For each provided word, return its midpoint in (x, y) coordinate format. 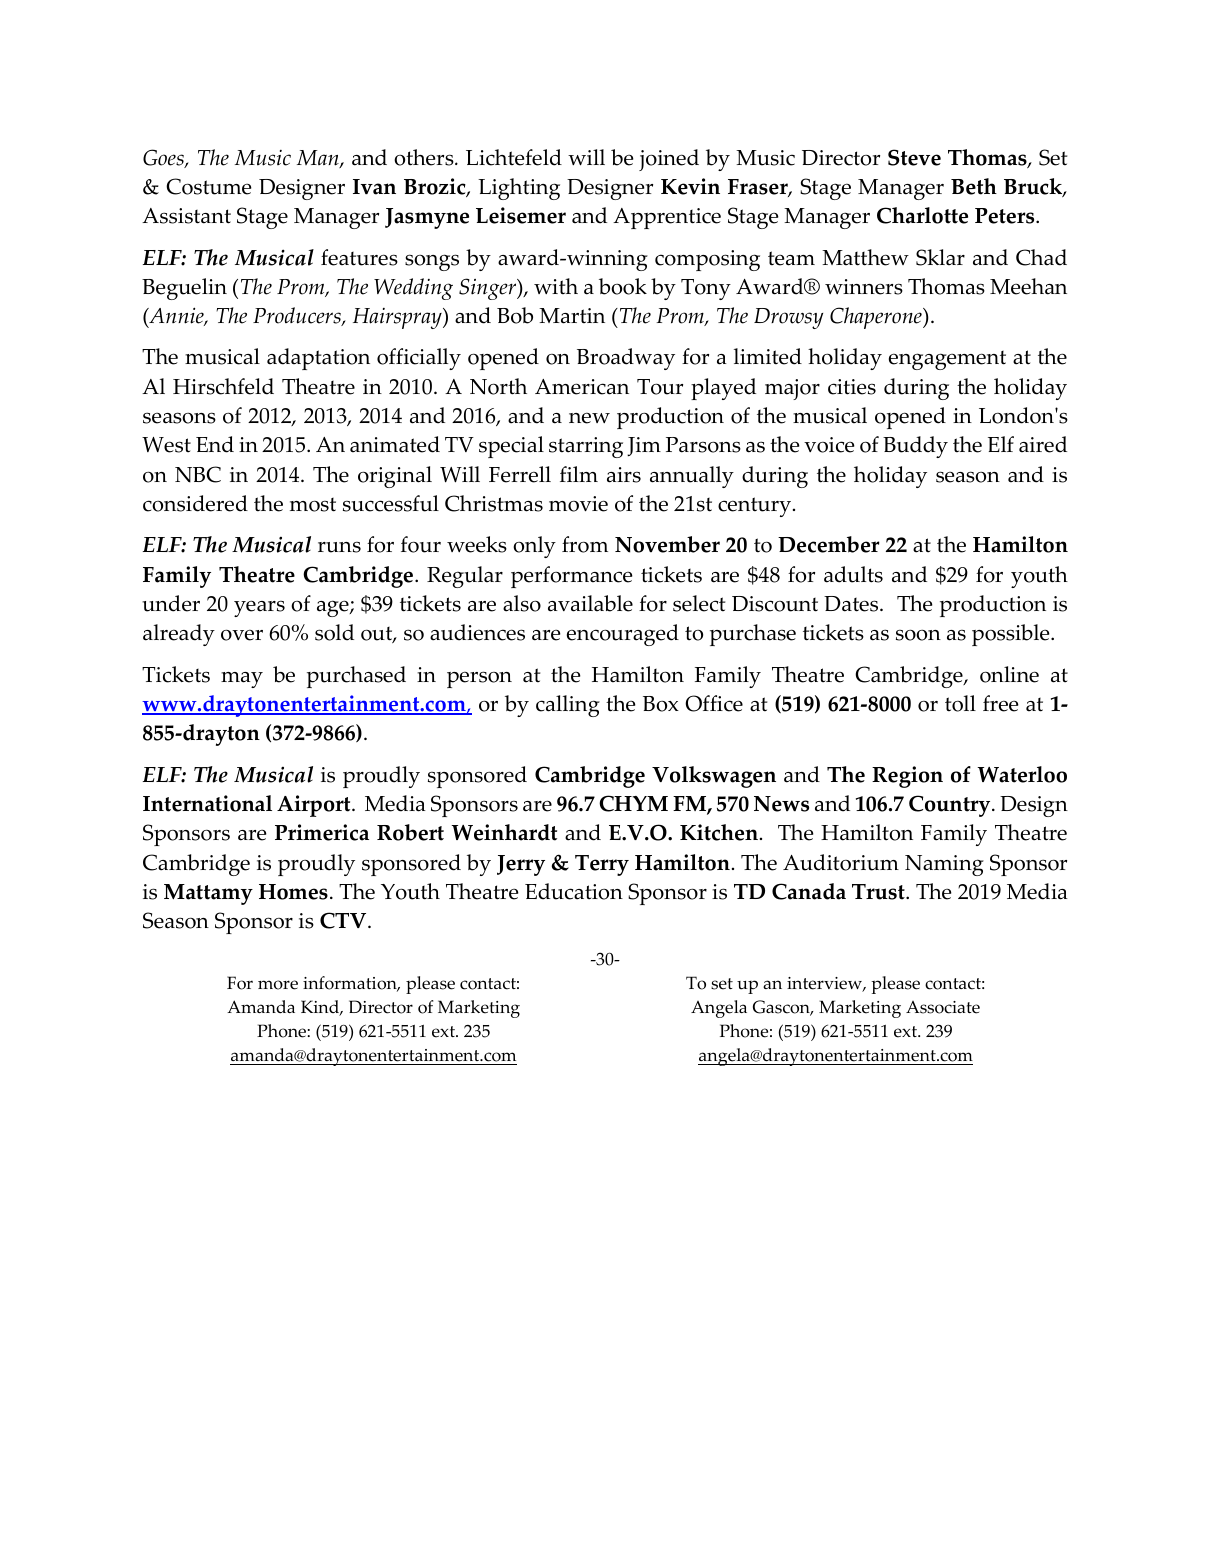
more (278, 985)
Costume (209, 186)
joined (669, 160)
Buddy (915, 447)
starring (586, 447)
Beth (974, 186)
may (242, 680)
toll (960, 703)
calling (568, 706)
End (215, 444)
